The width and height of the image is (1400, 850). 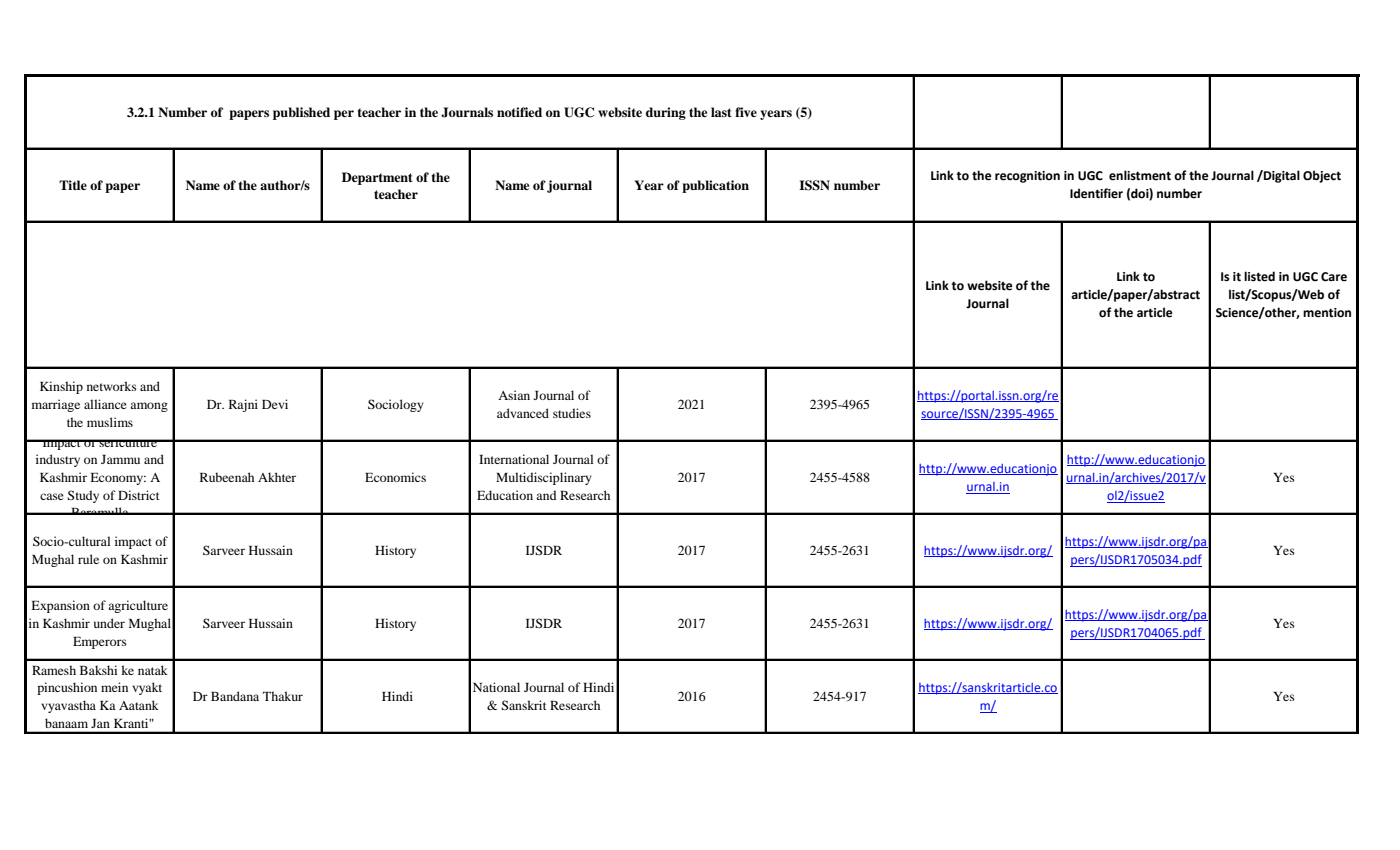 I want to click on studies, so click(x=572, y=413).
